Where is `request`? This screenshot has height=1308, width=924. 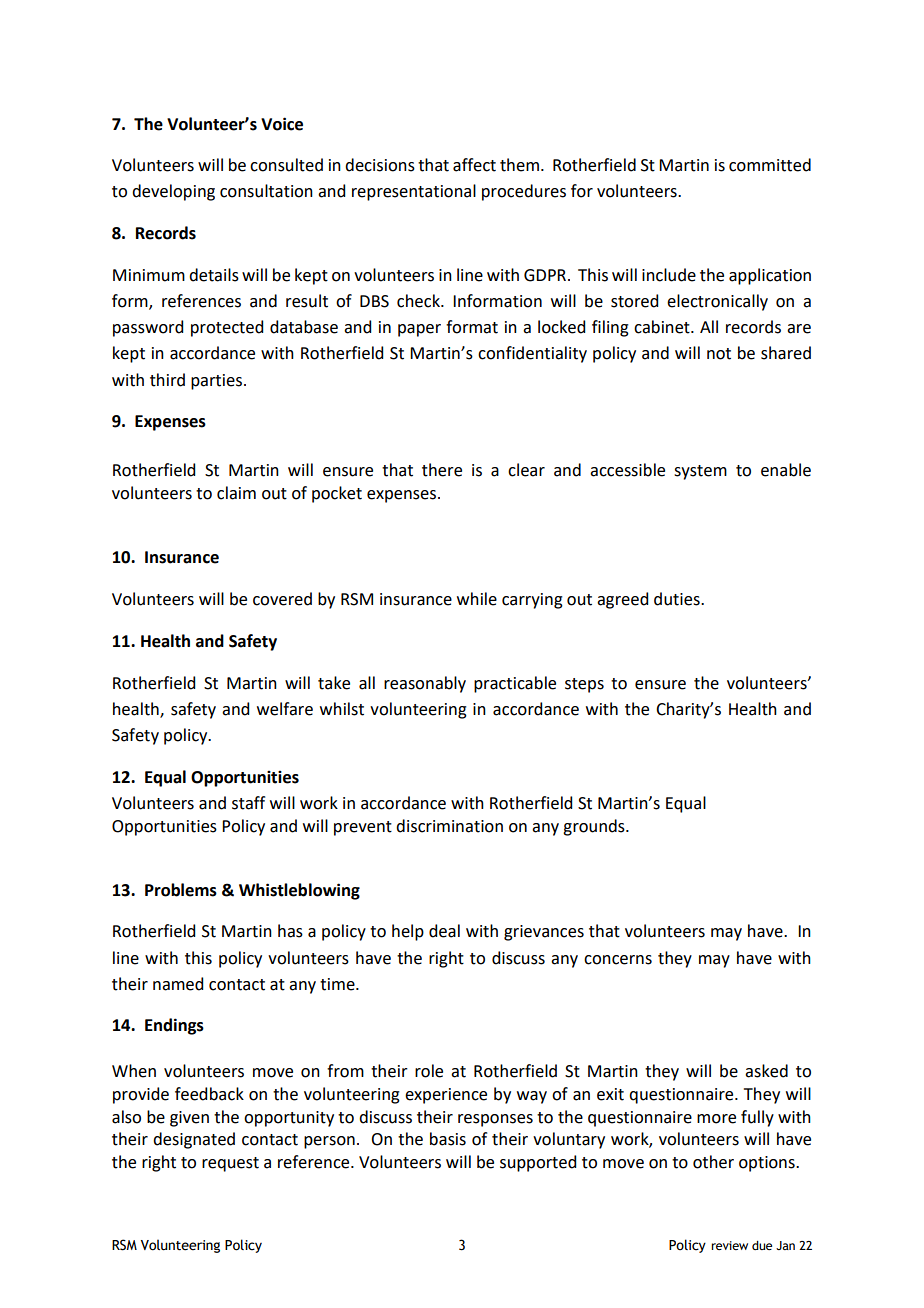
request is located at coordinates (230, 1164).
